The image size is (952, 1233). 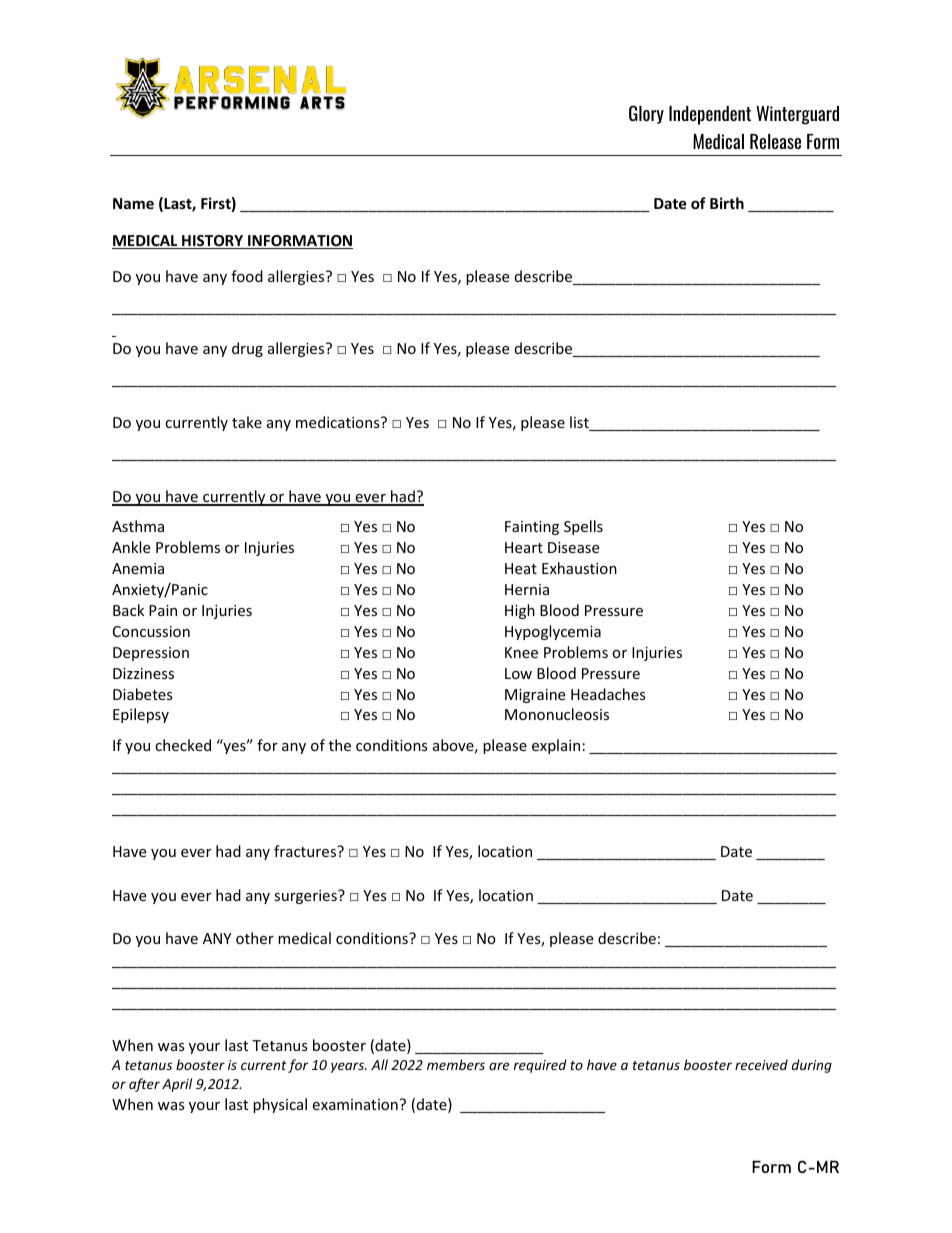 What do you see at coordinates (456, 1064) in the page?
I see `members` at bounding box center [456, 1064].
